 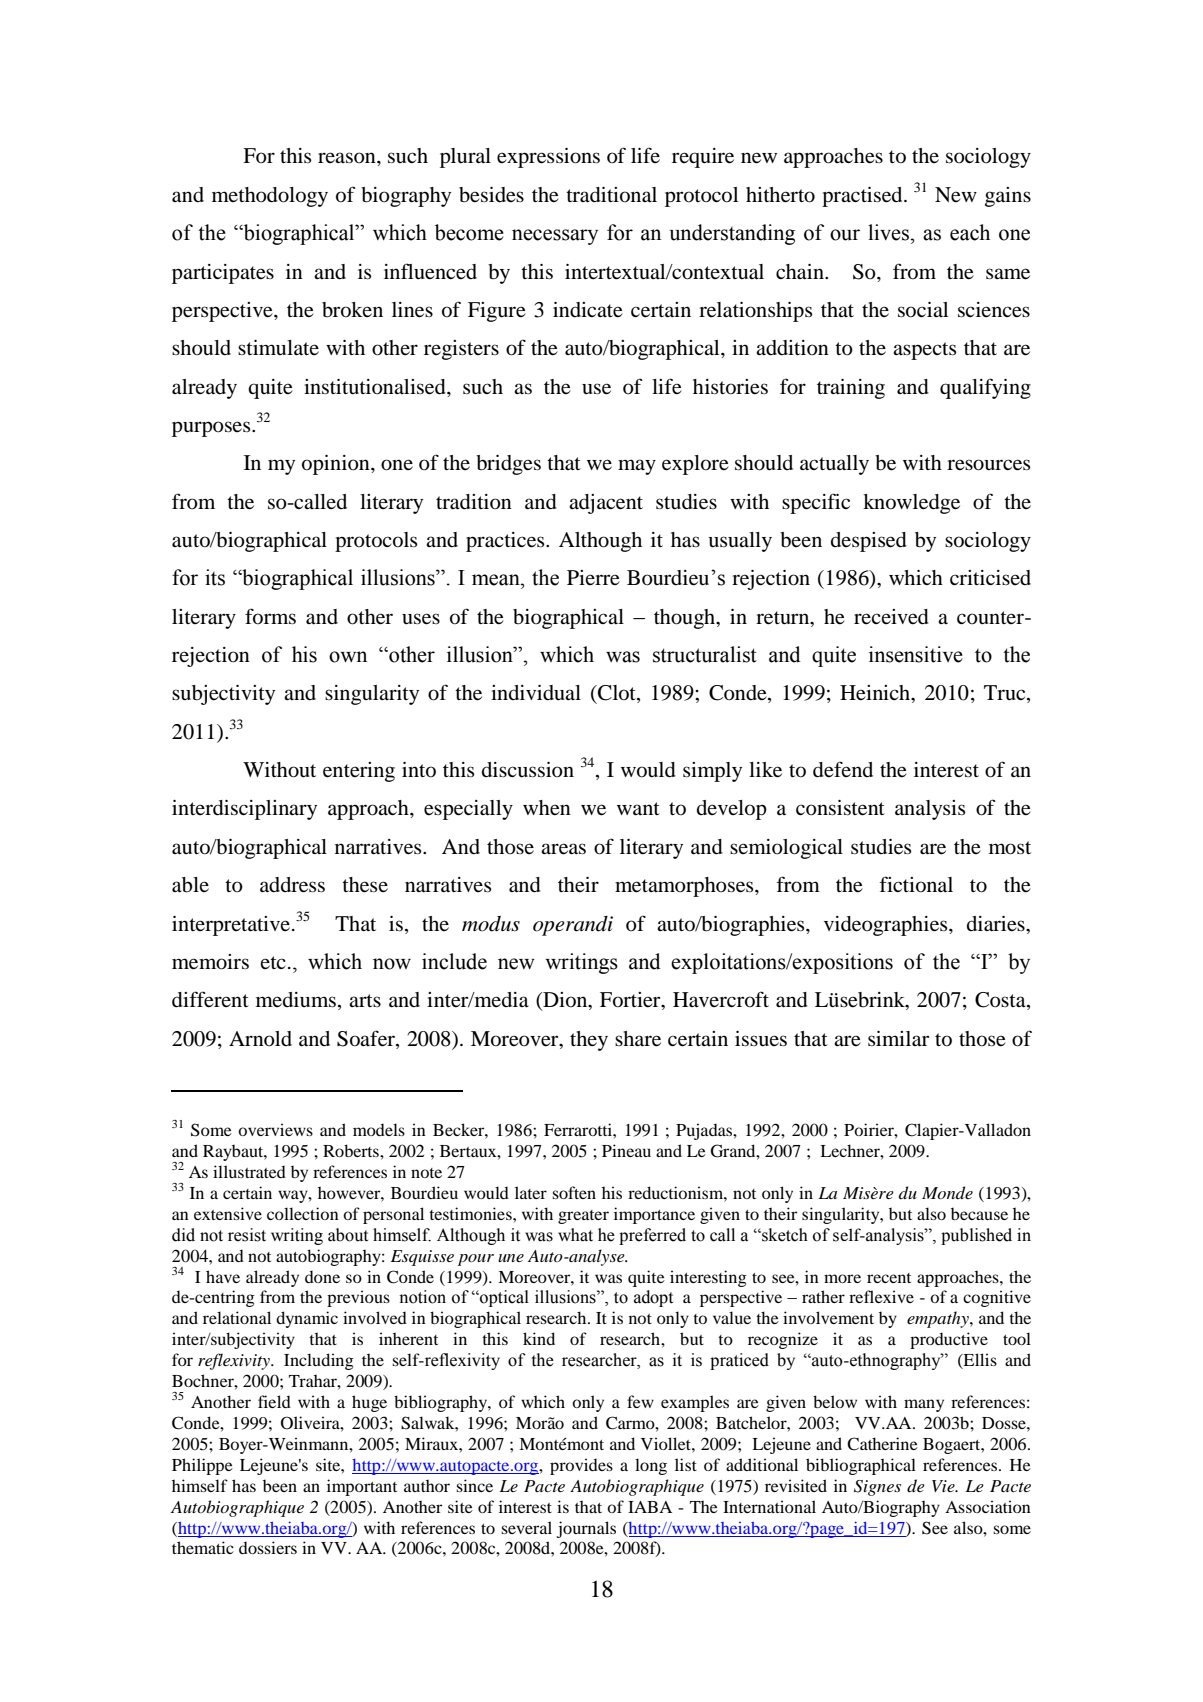 What do you see at coordinates (555, 237) in the image?
I see `necessary` at bounding box center [555, 237].
